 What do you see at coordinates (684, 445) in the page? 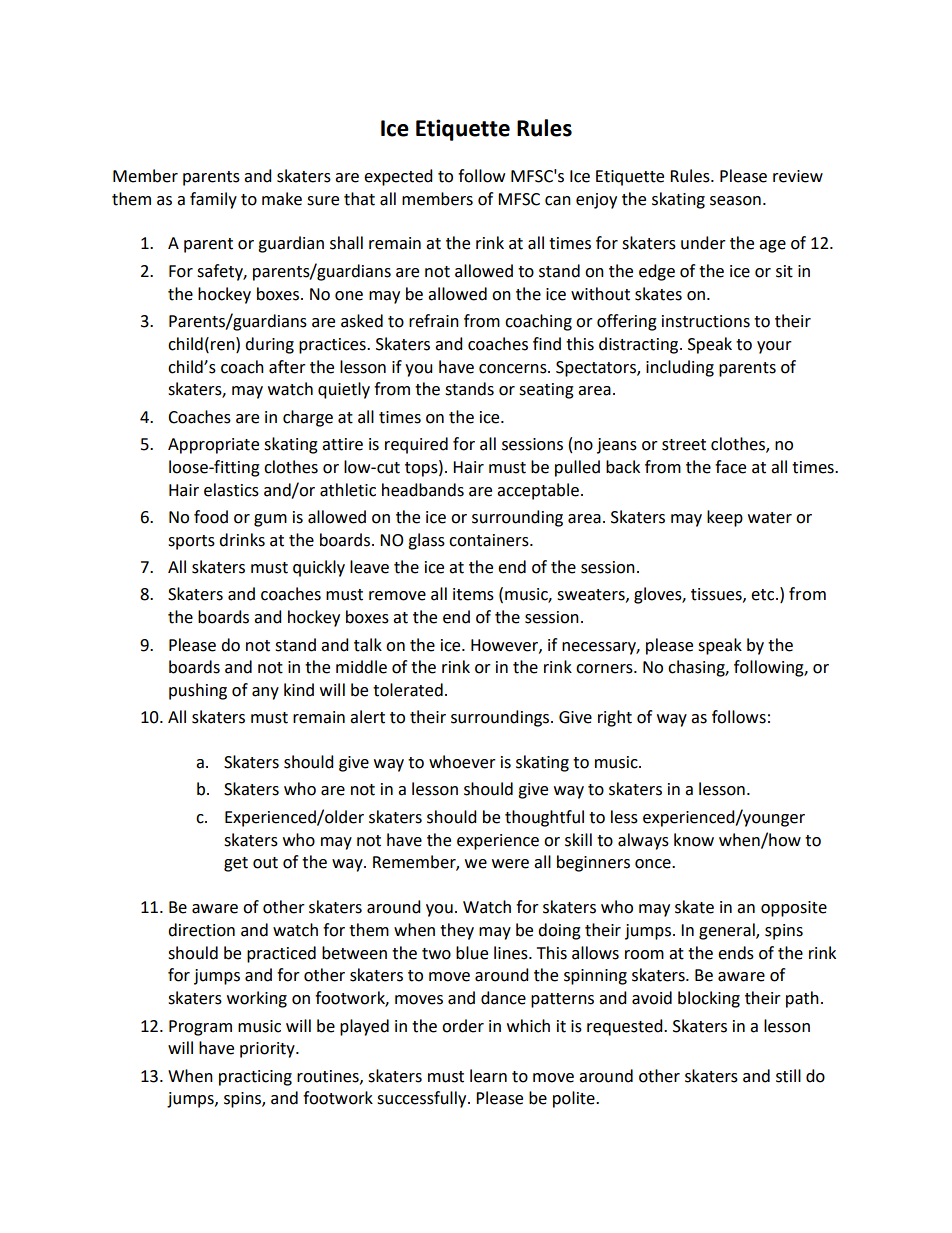
I see `street` at bounding box center [684, 445].
